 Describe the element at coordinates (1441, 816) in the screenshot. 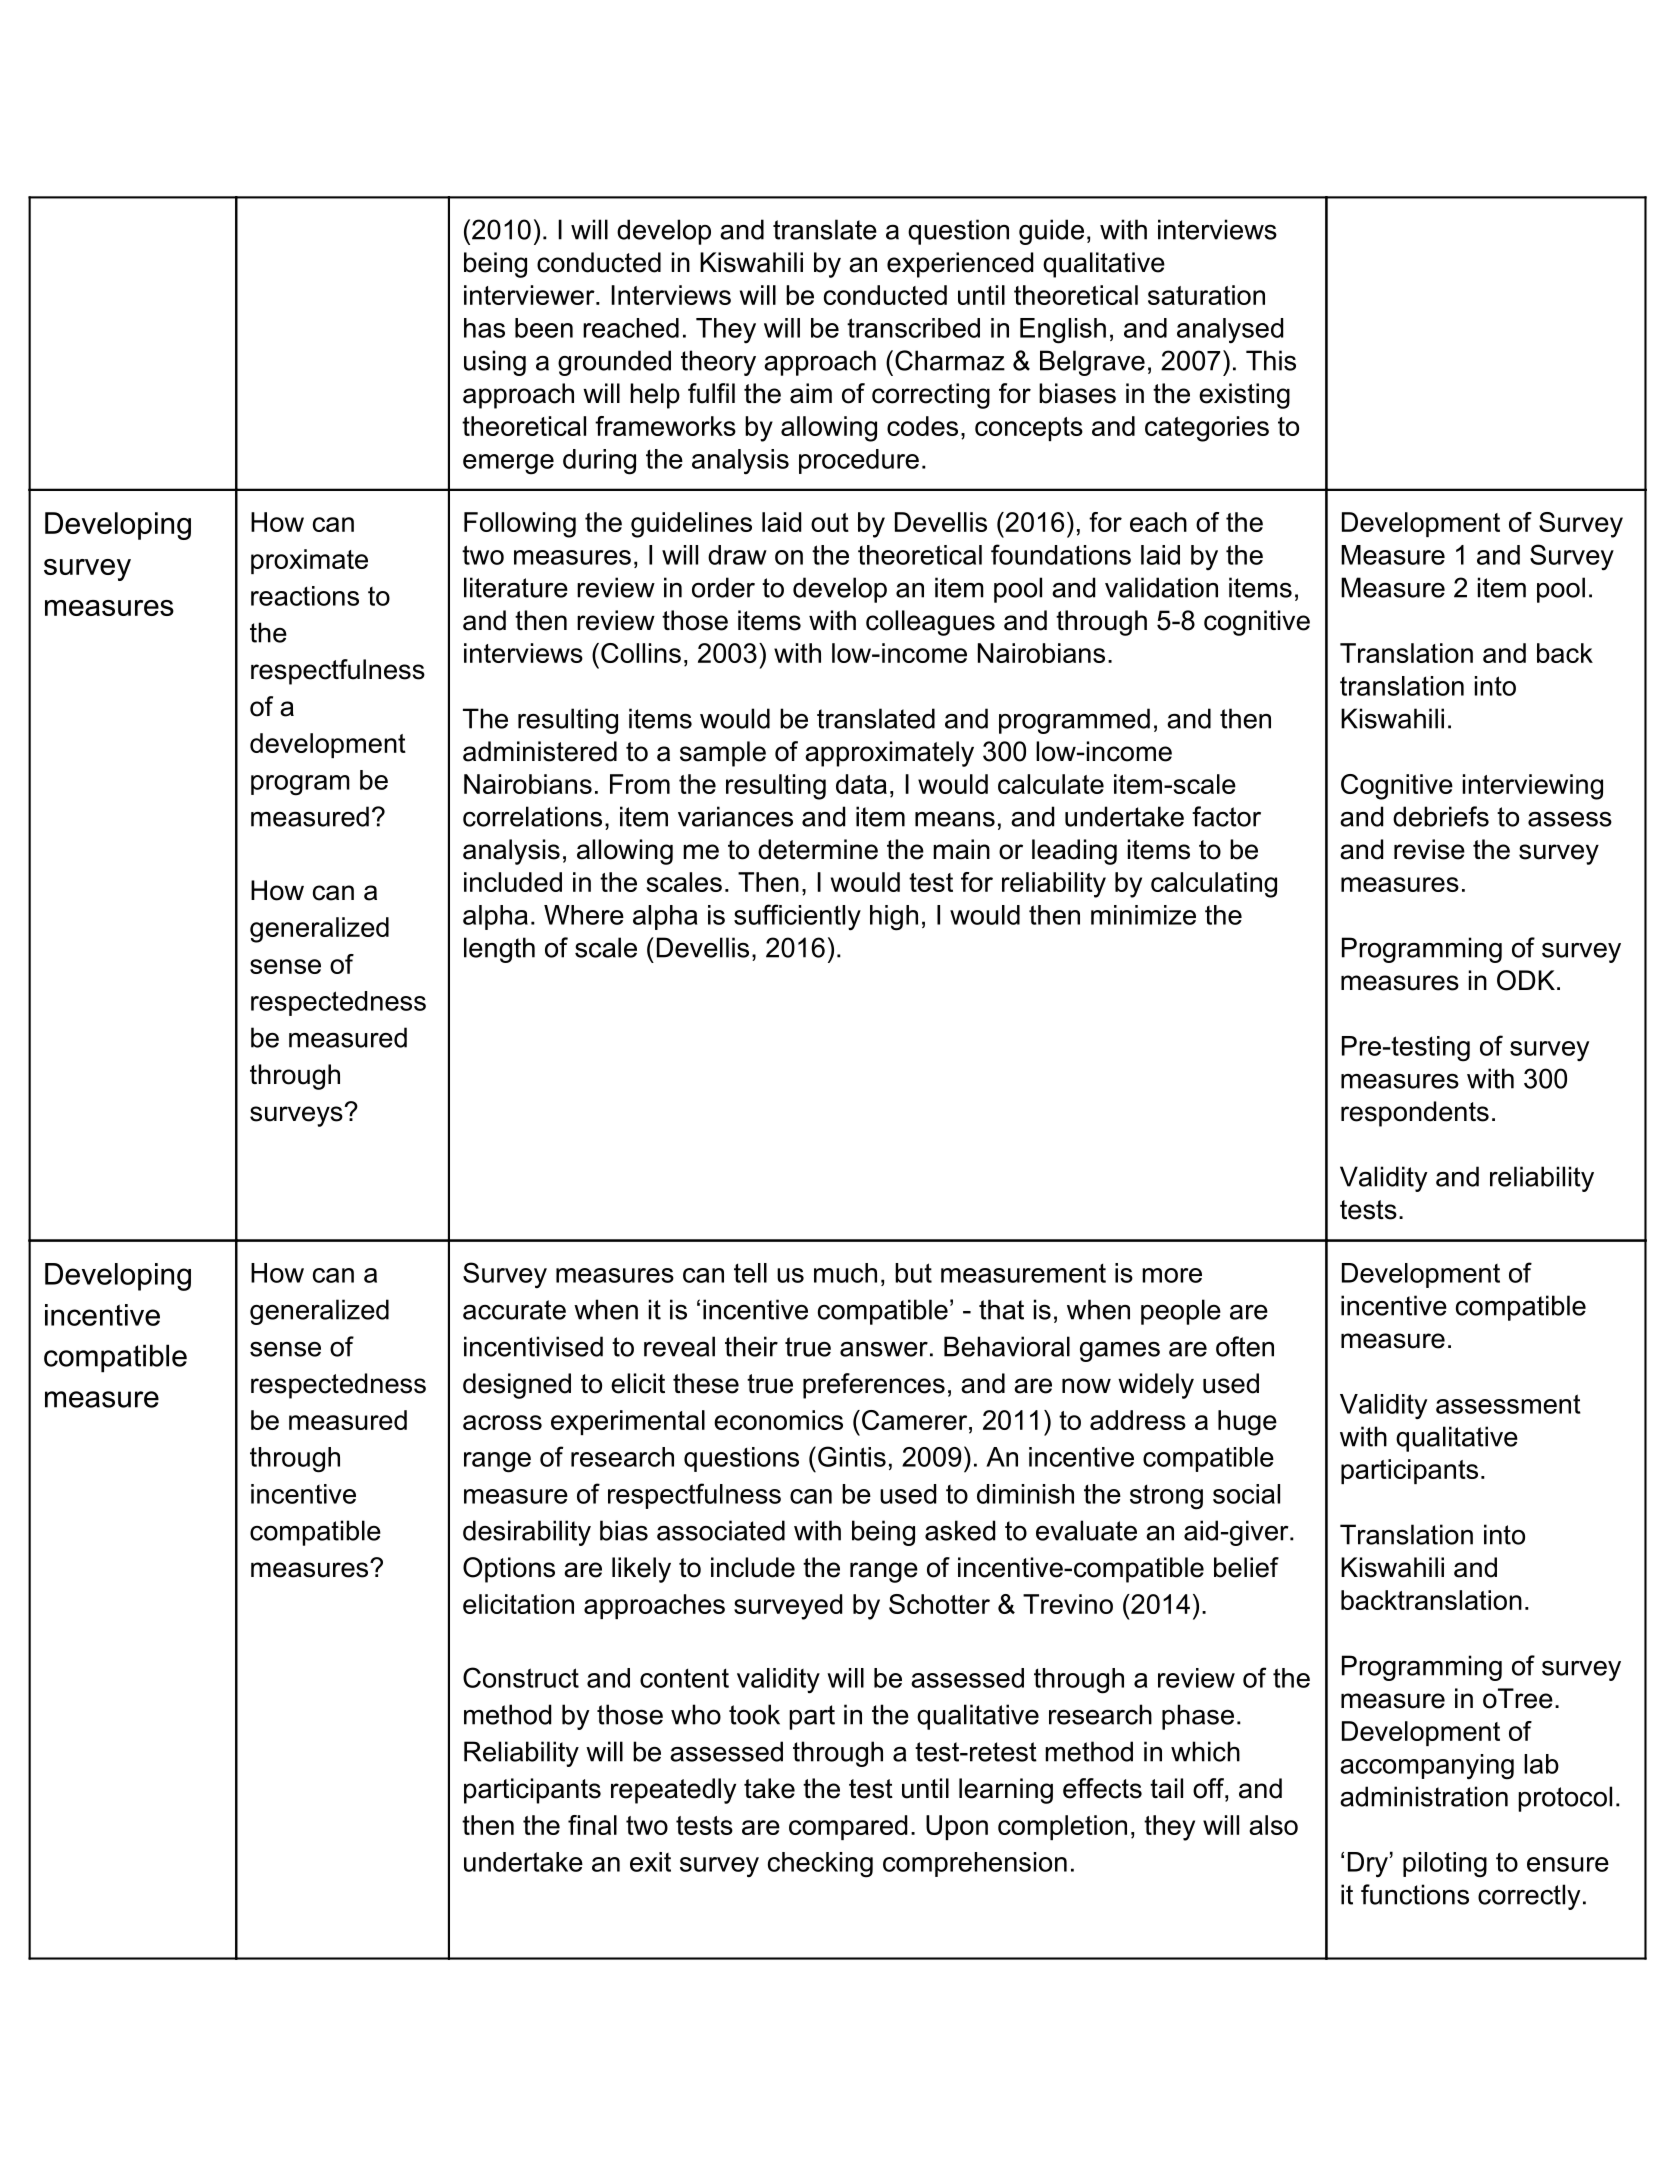

I see `debriefs` at that location.
